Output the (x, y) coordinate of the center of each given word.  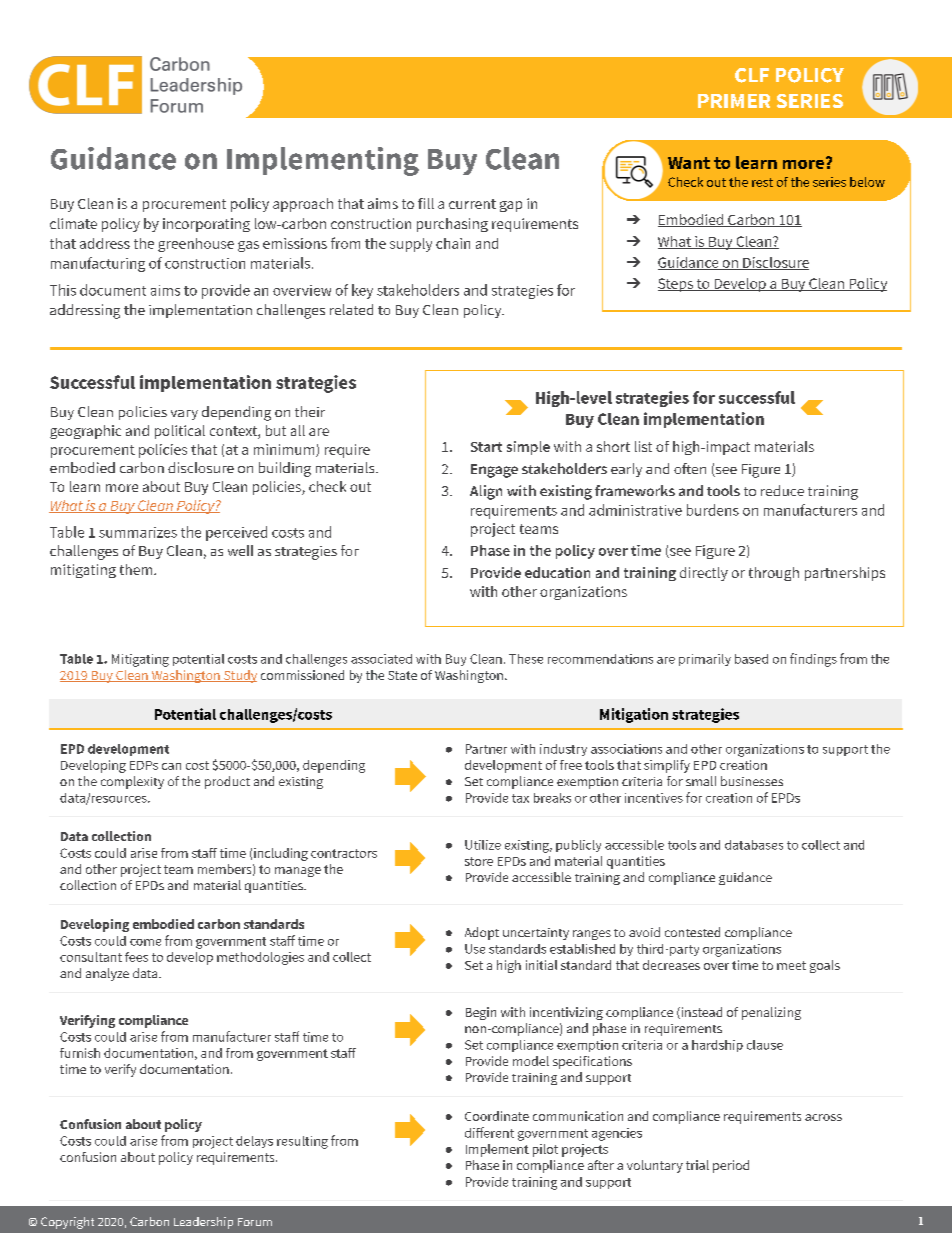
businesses (752, 781)
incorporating (206, 225)
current (472, 204)
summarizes (138, 532)
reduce (782, 490)
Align (486, 492)
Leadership (203, 1223)
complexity (132, 782)
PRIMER (734, 101)
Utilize (483, 845)
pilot (545, 1150)
